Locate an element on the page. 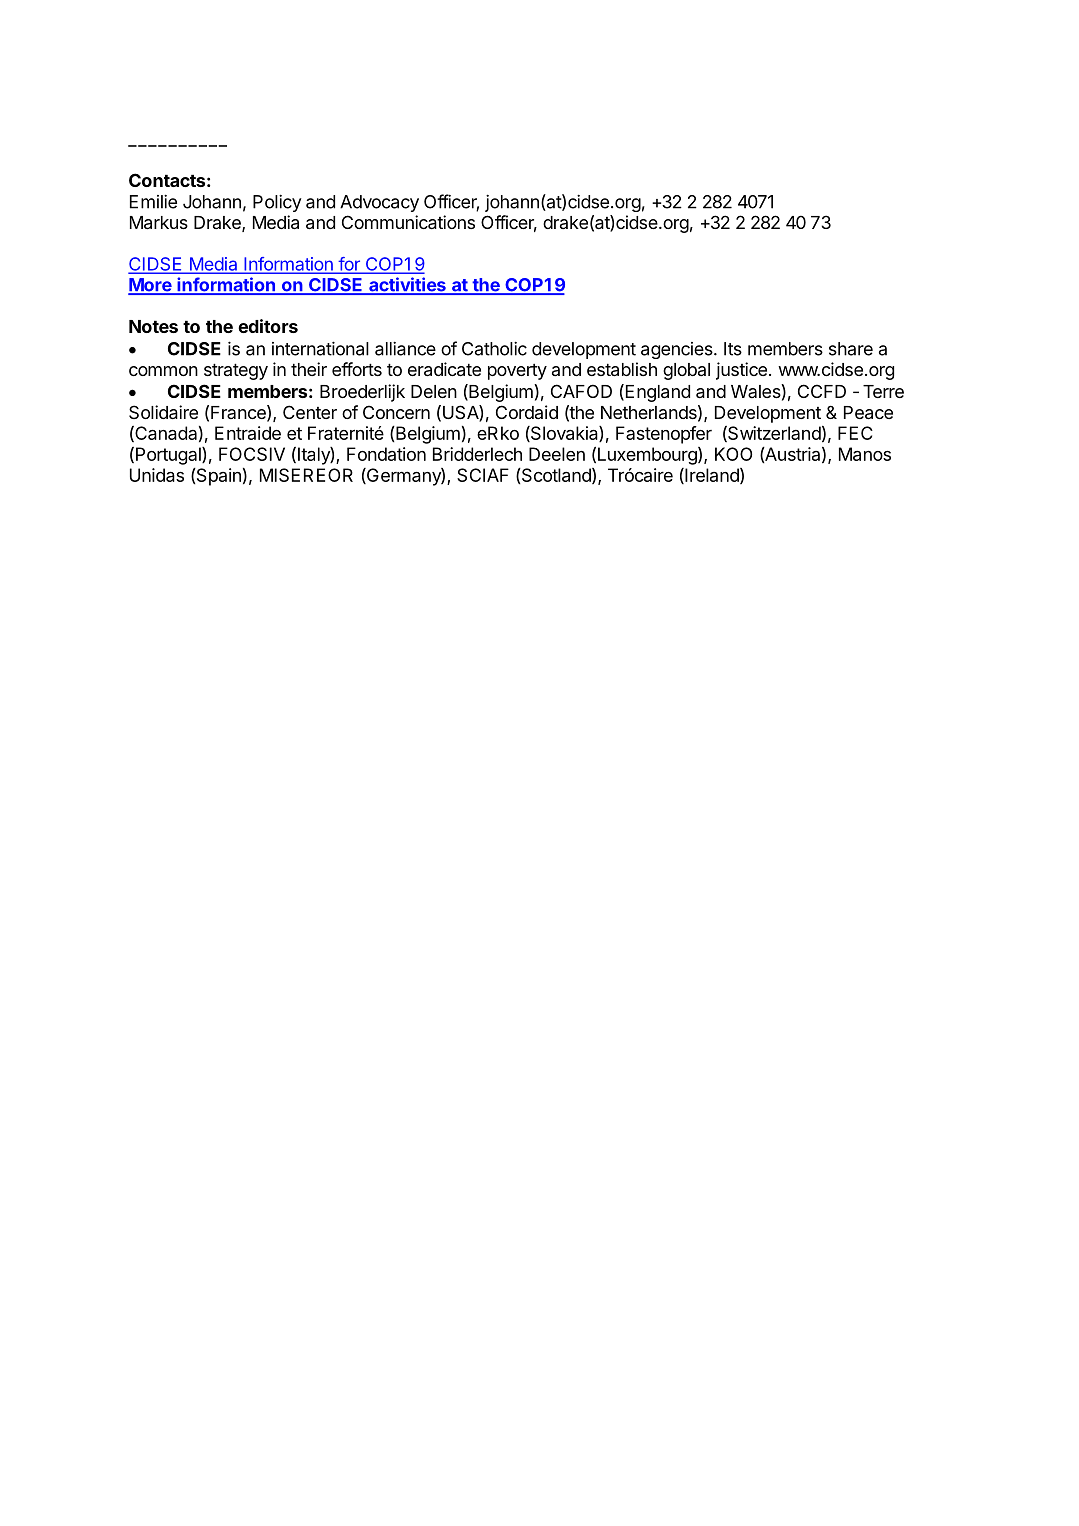 The width and height of the image is (1079, 1526). editors is located at coordinates (268, 326).
